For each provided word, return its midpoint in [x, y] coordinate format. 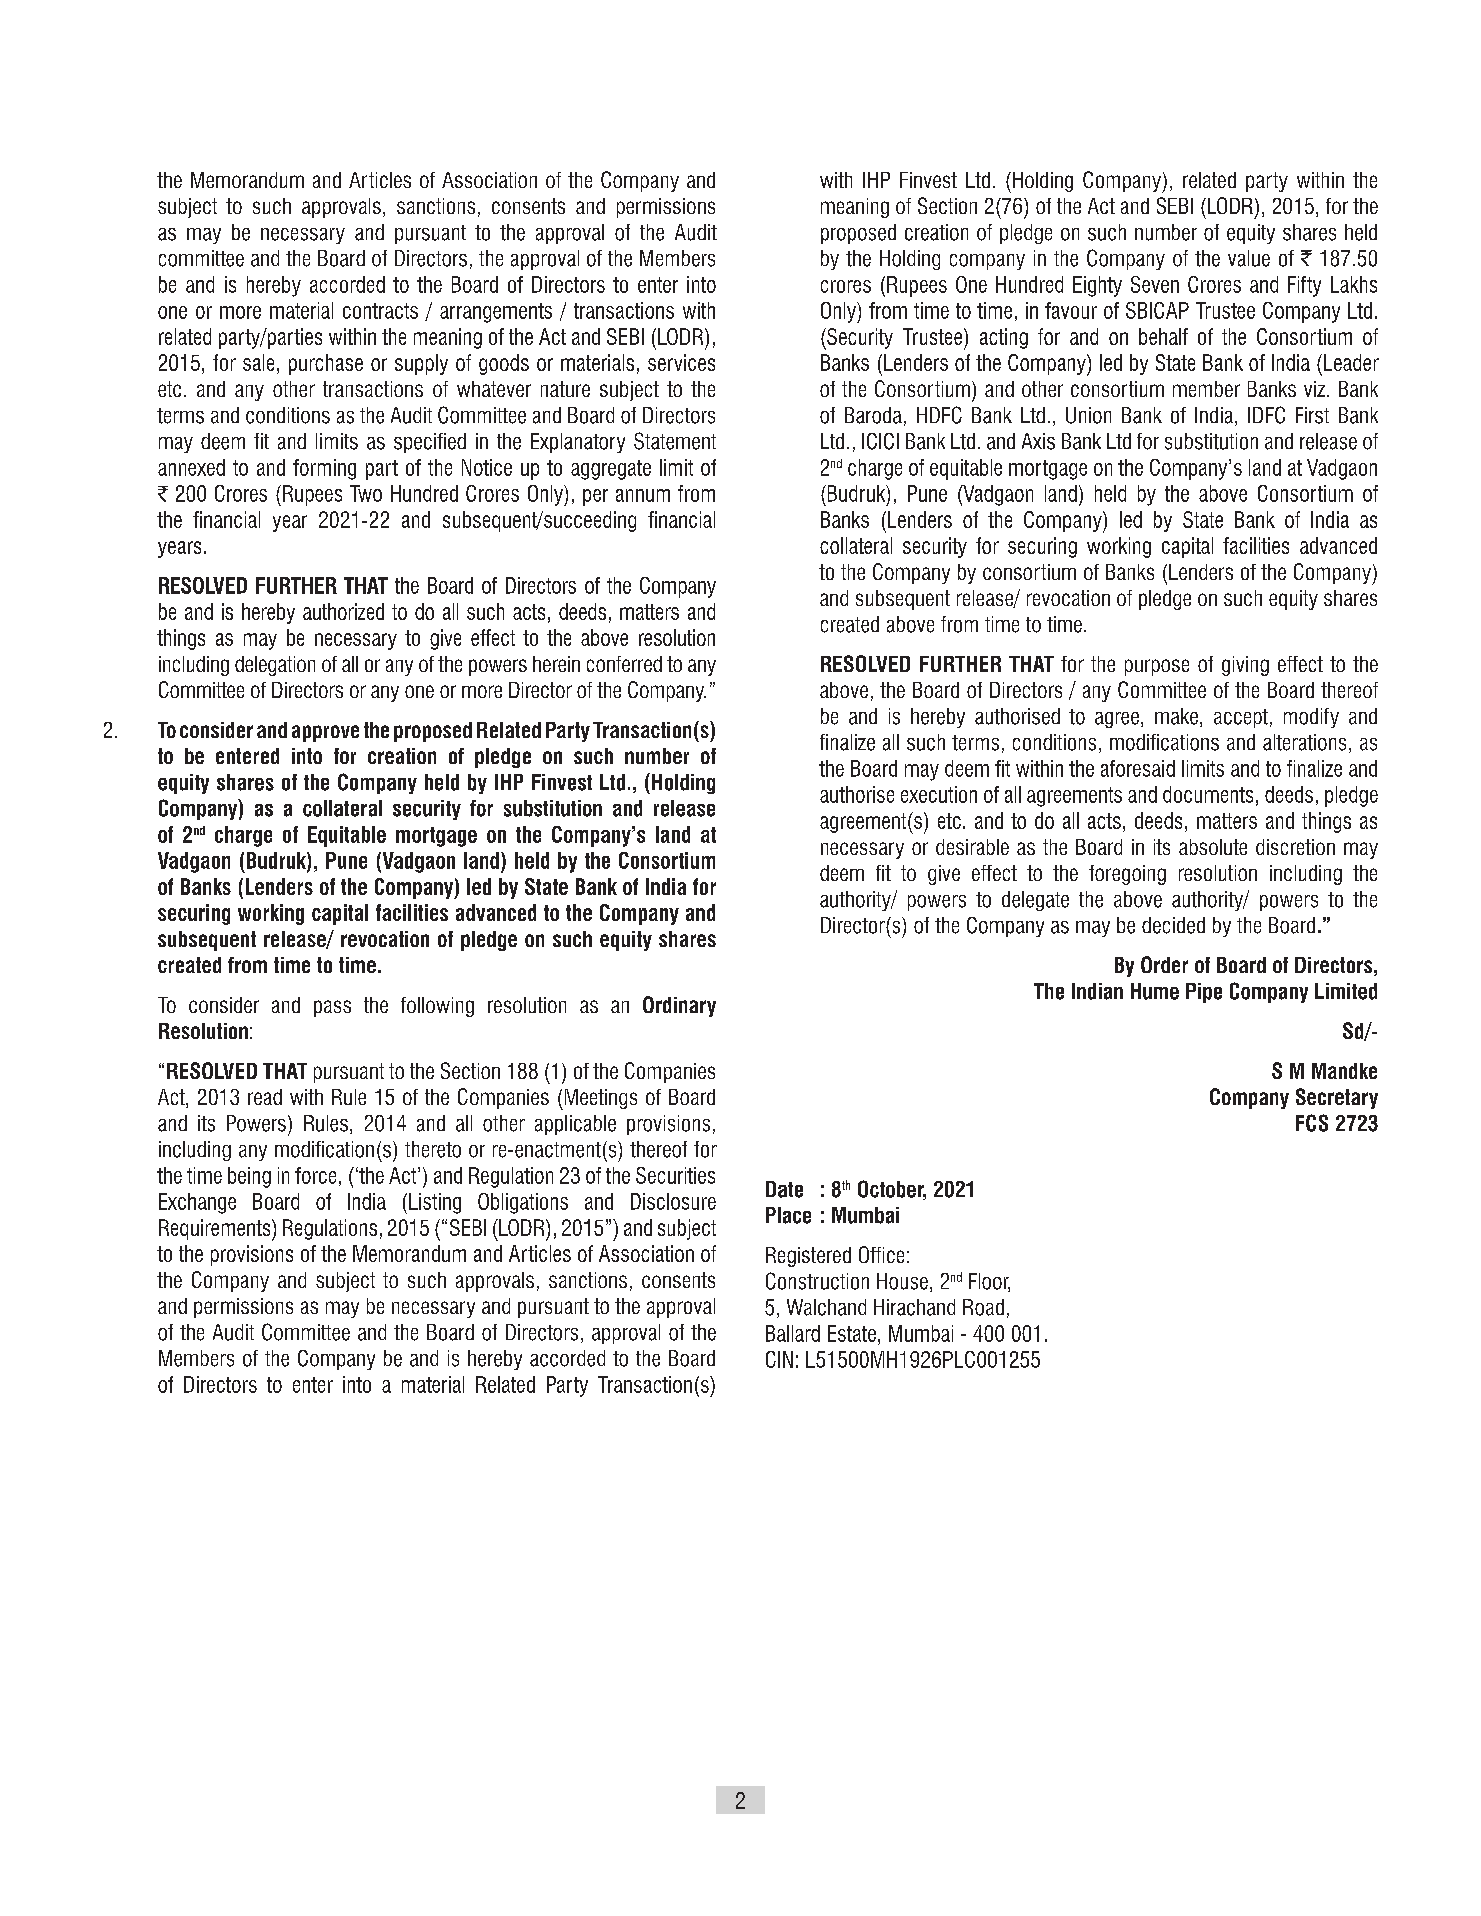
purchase [326, 364]
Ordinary [679, 1006]
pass [332, 1008]
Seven [1155, 284]
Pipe [1204, 993]
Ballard [793, 1333]
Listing [435, 1203]
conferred [624, 664]
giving [1245, 666]
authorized [343, 611]
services [681, 362]
